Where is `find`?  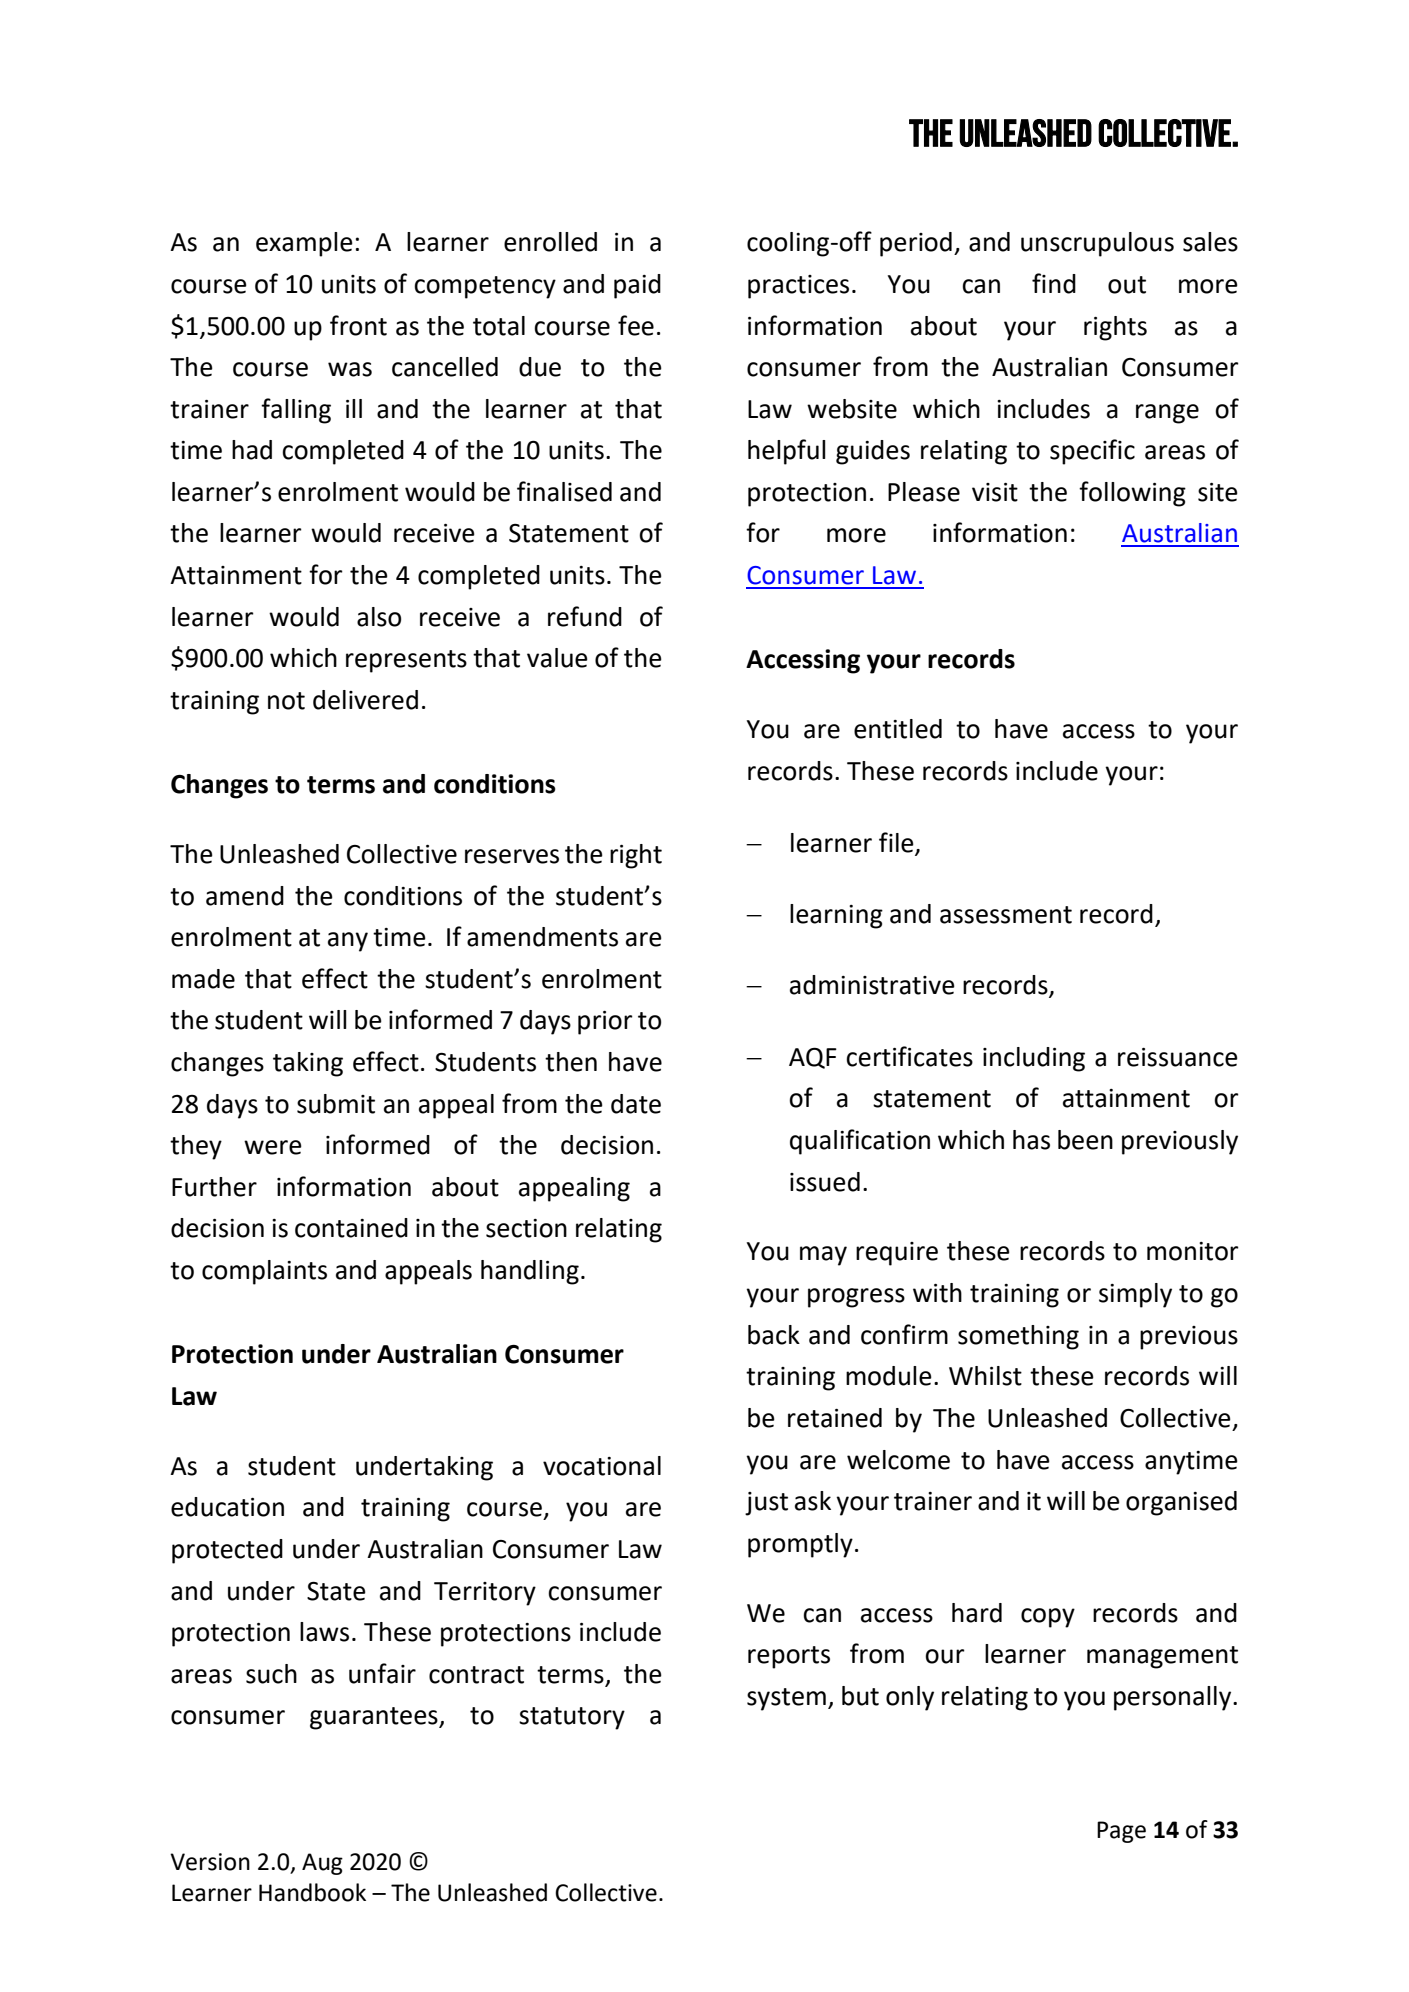 find is located at coordinates (1054, 283).
